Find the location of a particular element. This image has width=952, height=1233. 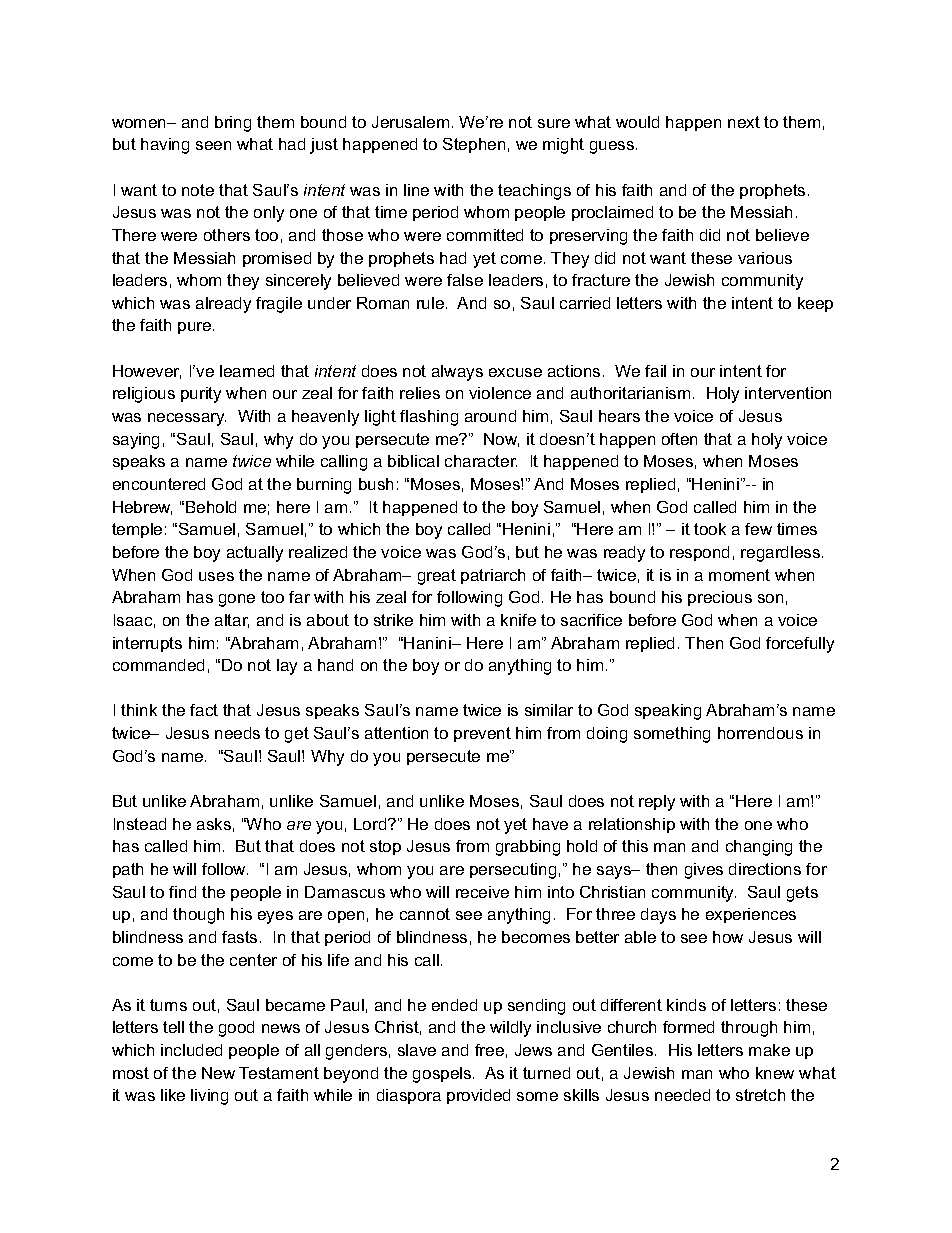

Stephen is located at coordinates (474, 145).
